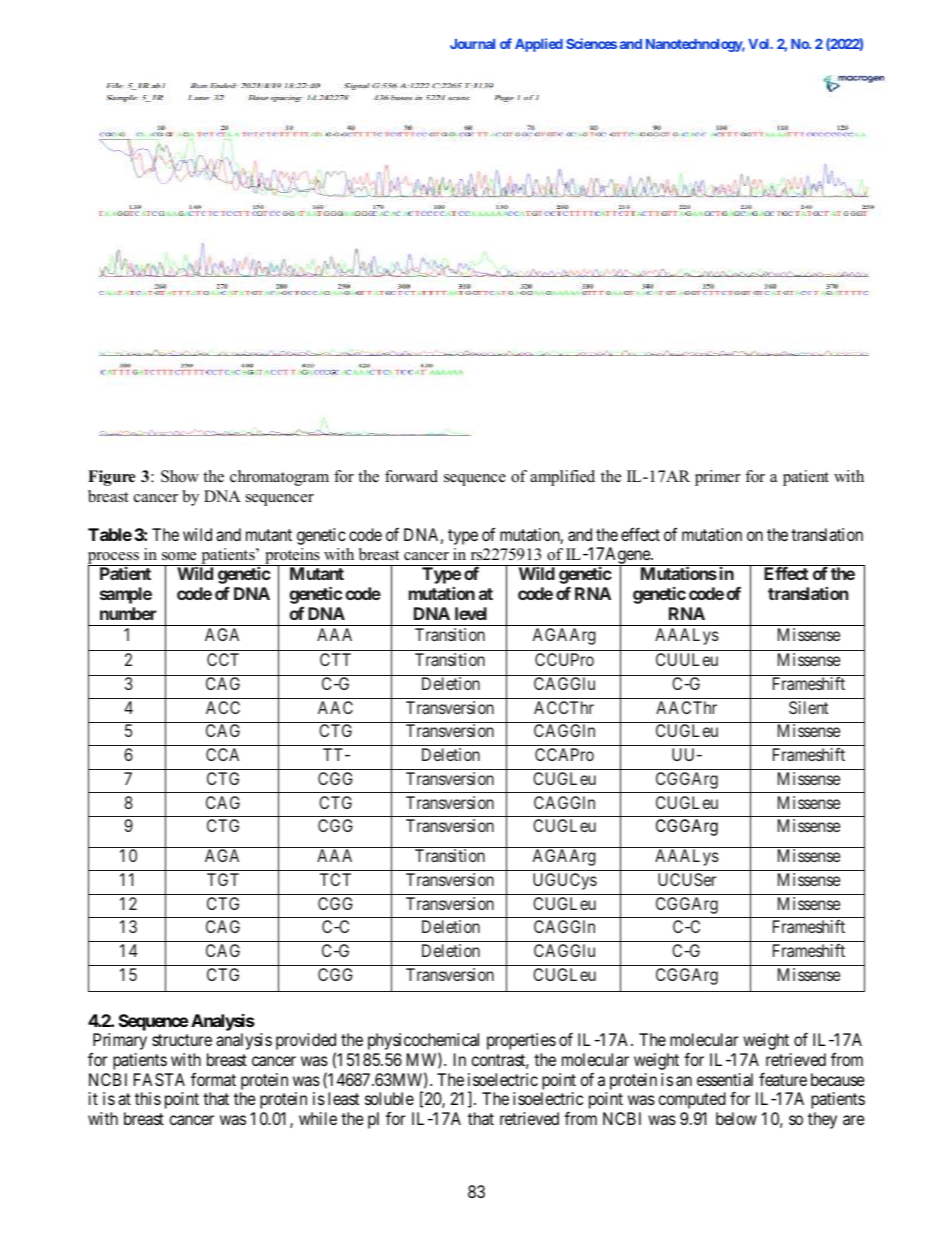 The image size is (952, 1233). Describe the element at coordinates (760, 44) in the document. I see `Vol` at that location.
